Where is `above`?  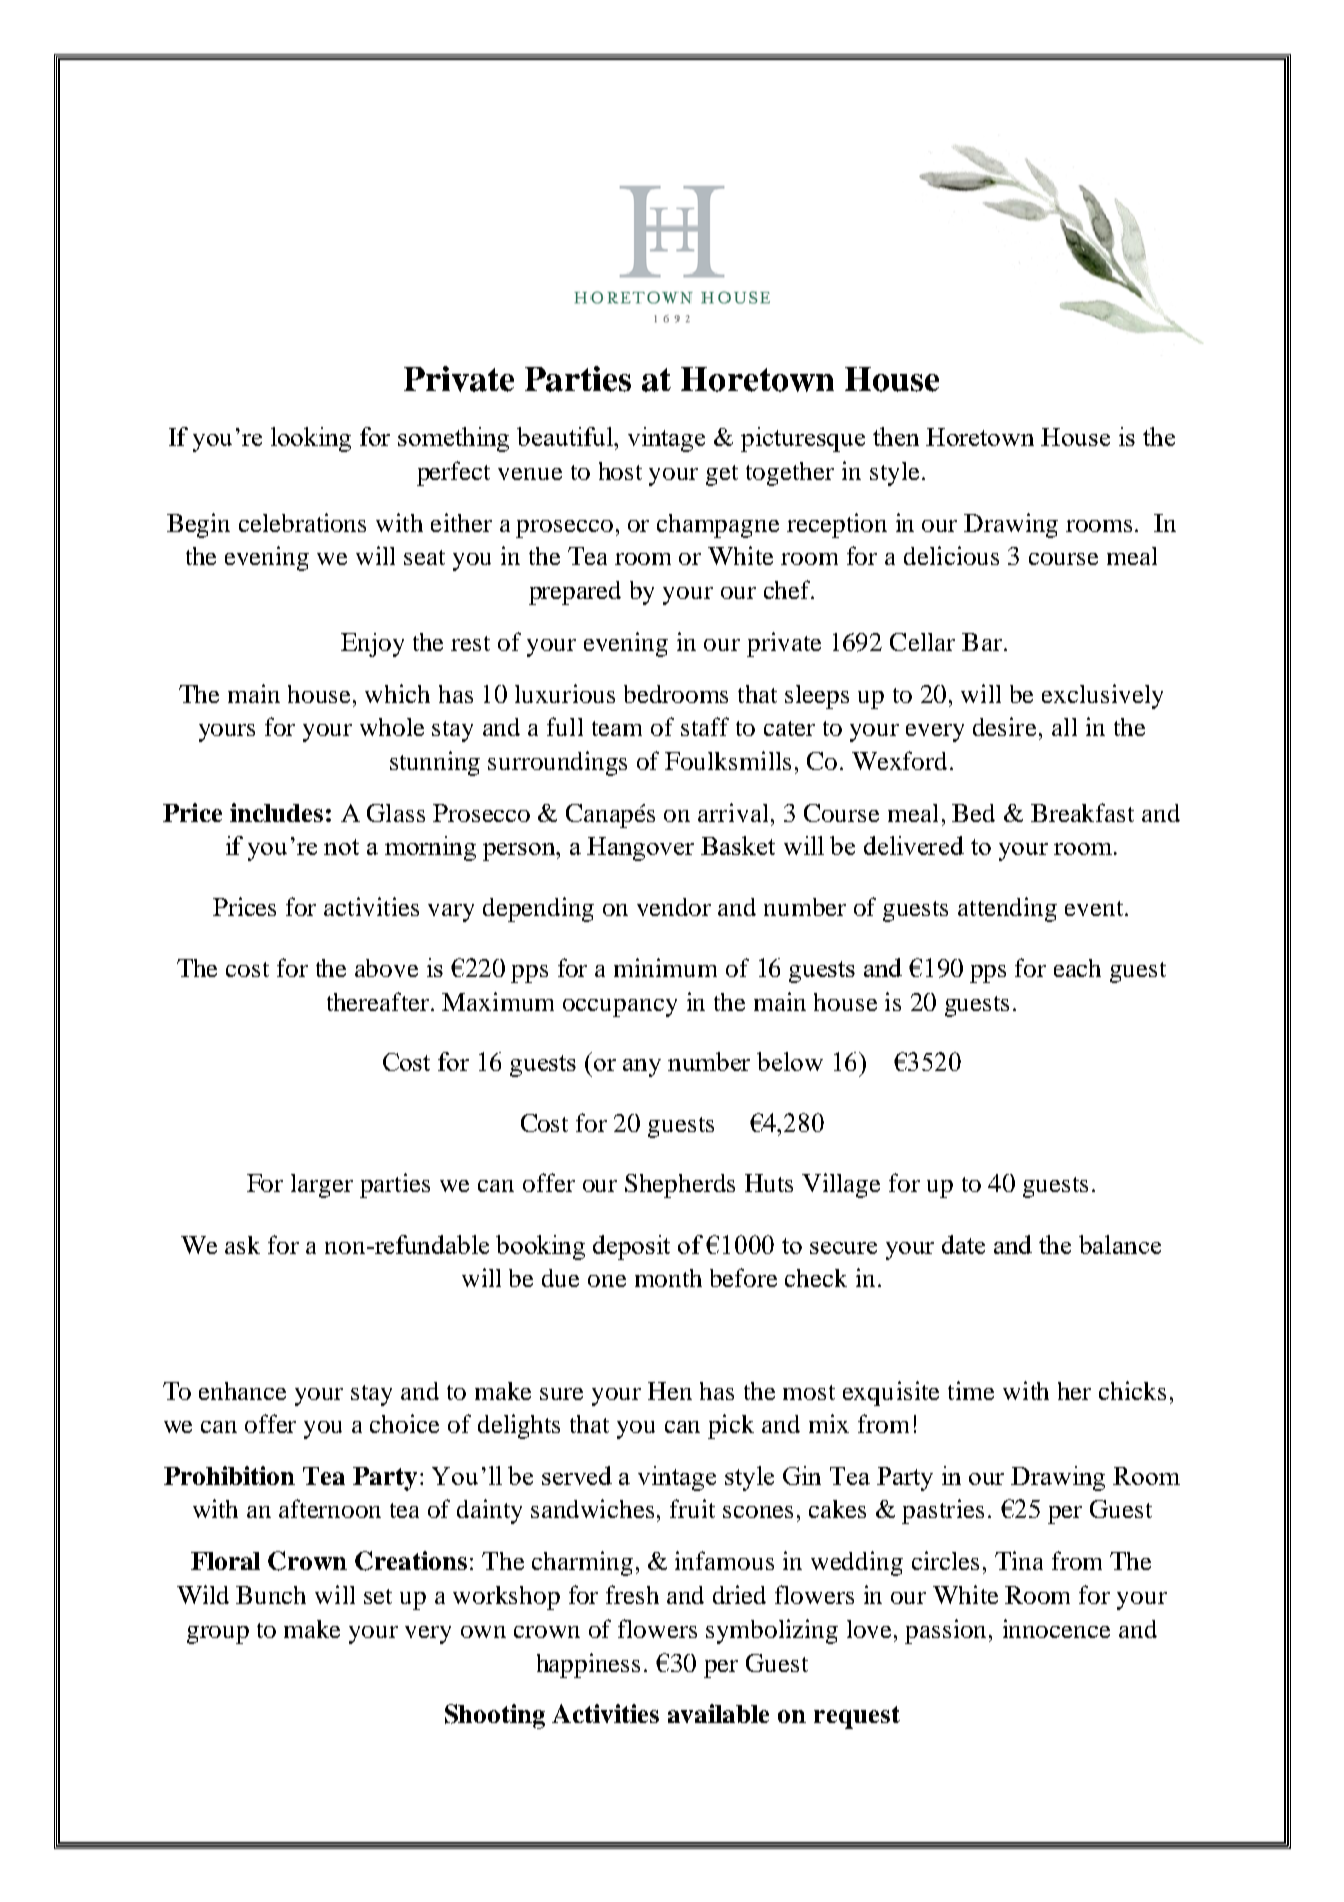 above is located at coordinates (386, 968).
